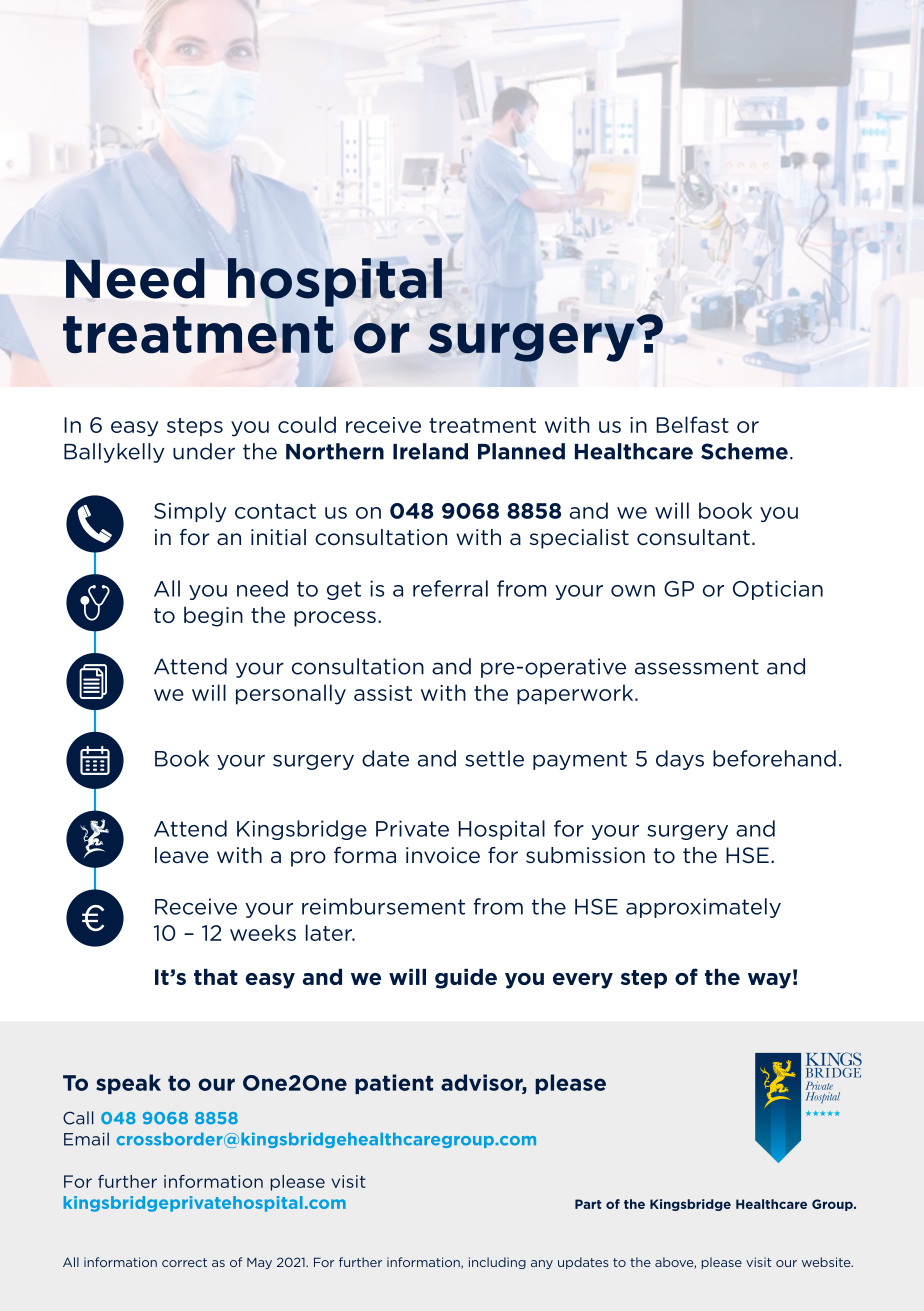 This screenshot has height=1311, width=924. What do you see at coordinates (697, 667) in the screenshot?
I see `assessment` at bounding box center [697, 667].
